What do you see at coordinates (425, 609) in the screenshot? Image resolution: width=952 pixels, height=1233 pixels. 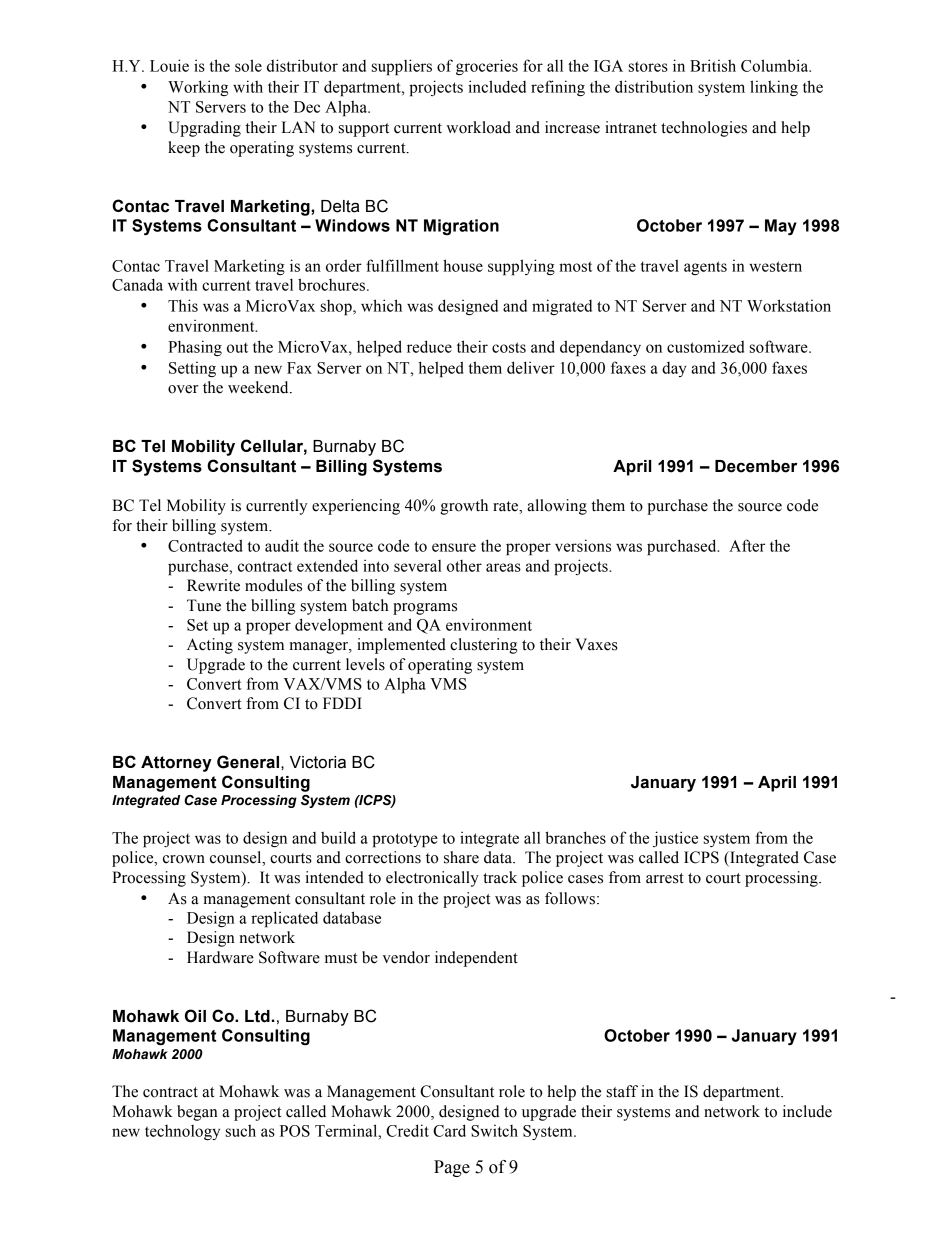 I see `programs` at bounding box center [425, 609].
